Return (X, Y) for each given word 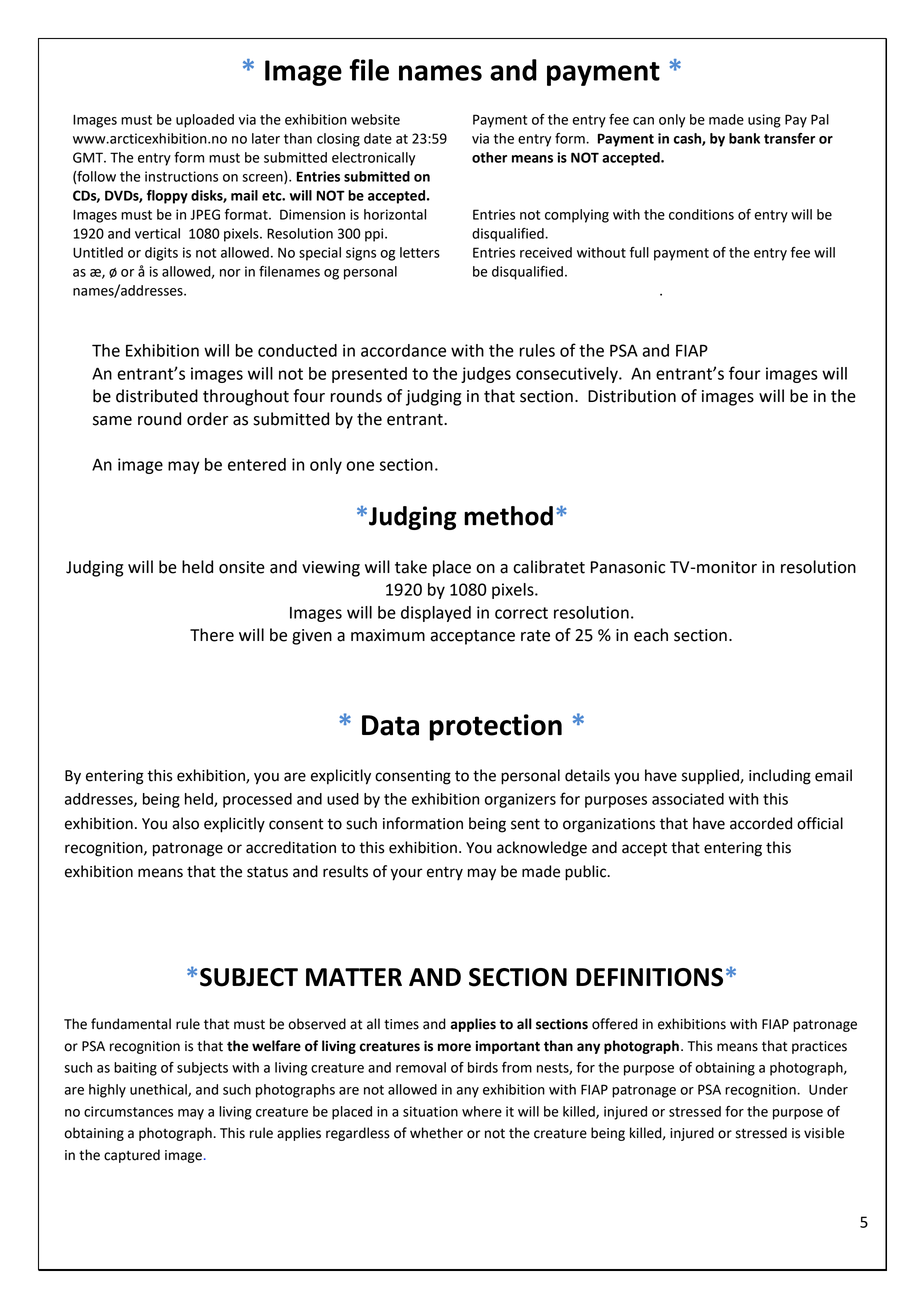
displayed (436, 614)
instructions (181, 176)
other (489, 157)
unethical (159, 1090)
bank (744, 138)
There (212, 635)
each (651, 635)
